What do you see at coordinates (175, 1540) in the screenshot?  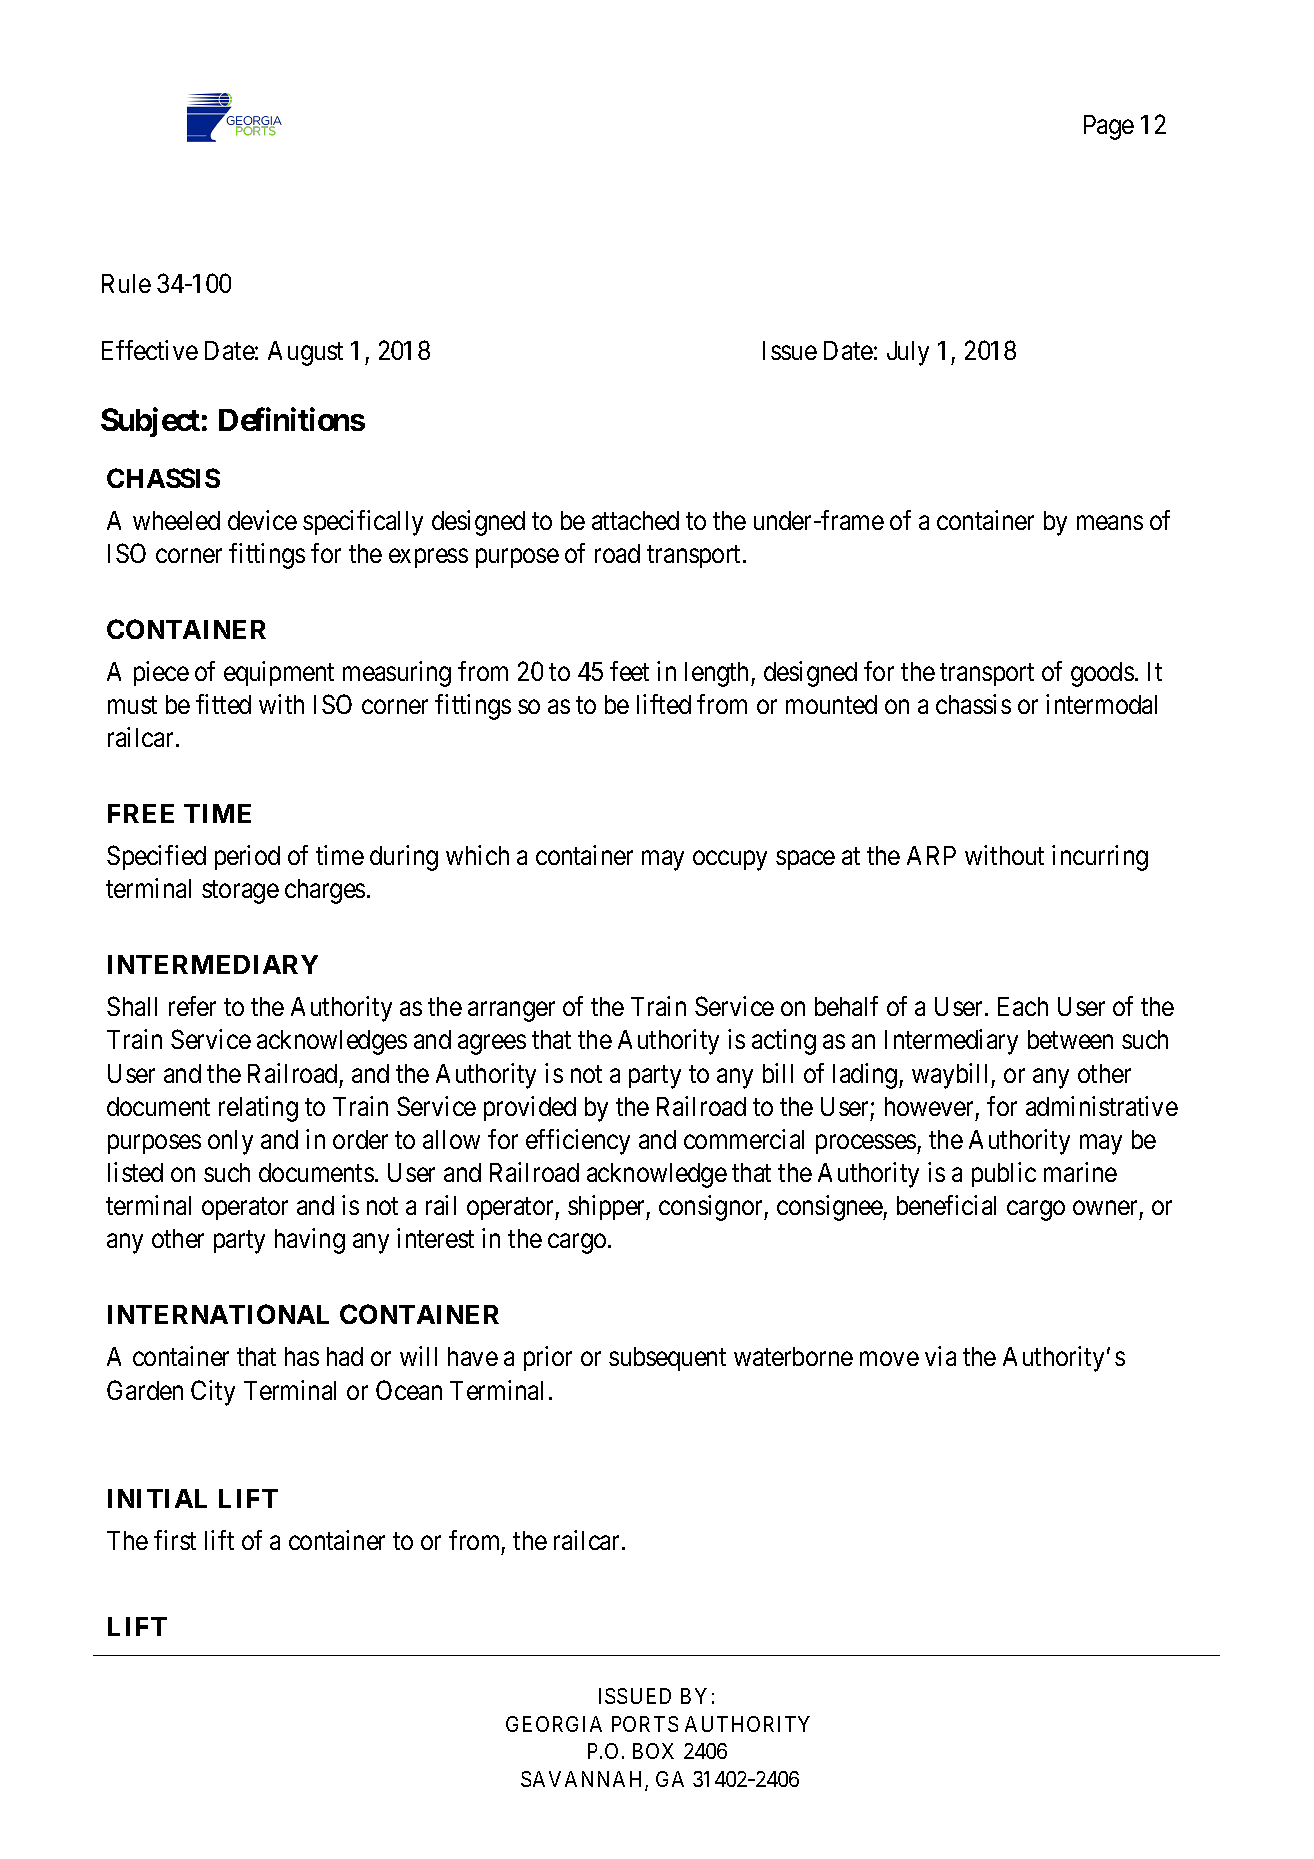 I see `first` at bounding box center [175, 1540].
